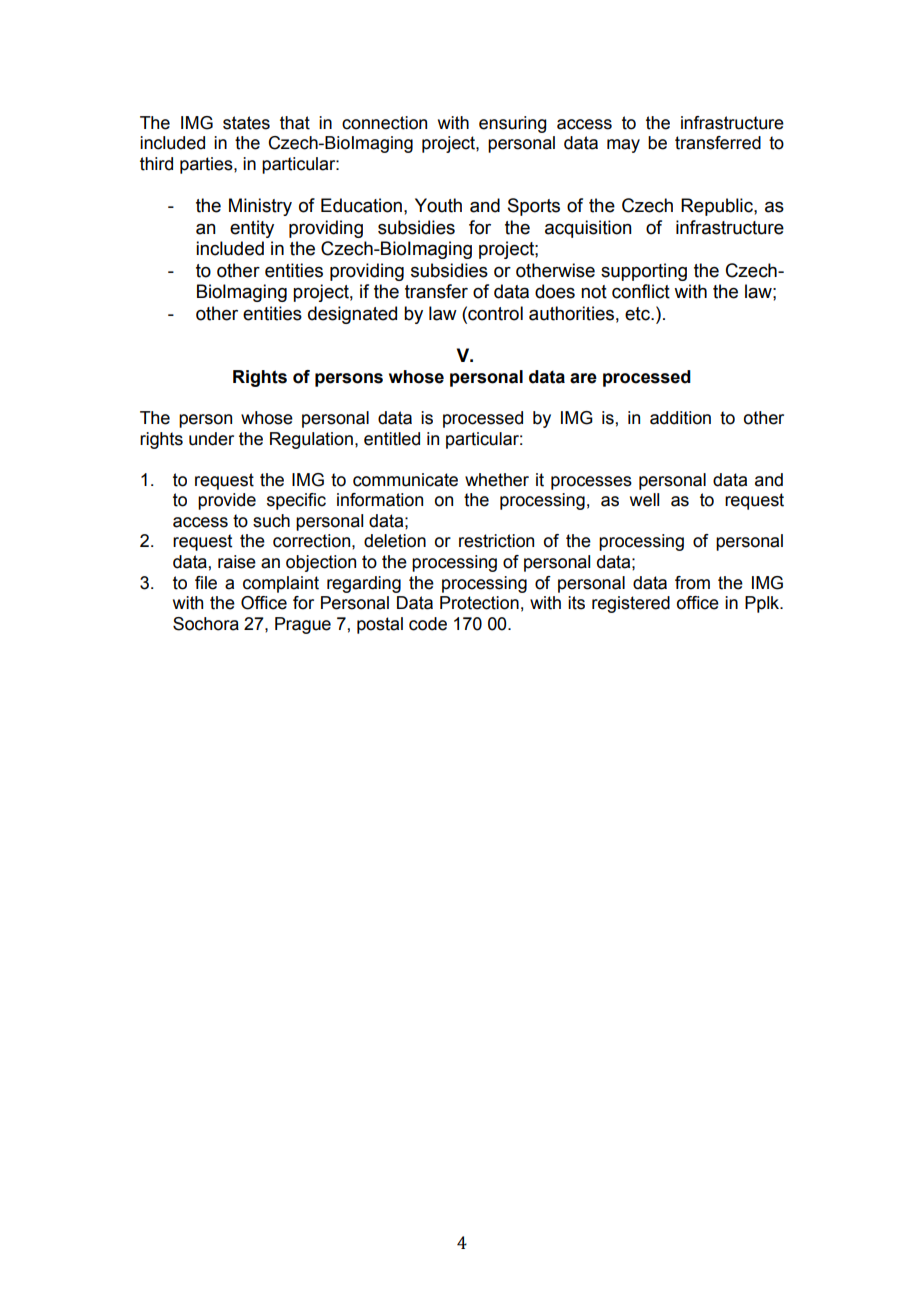 This document has height=1308, width=924. Describe the element at coordinates (644, 500) in the document. I see `well` at that location.
